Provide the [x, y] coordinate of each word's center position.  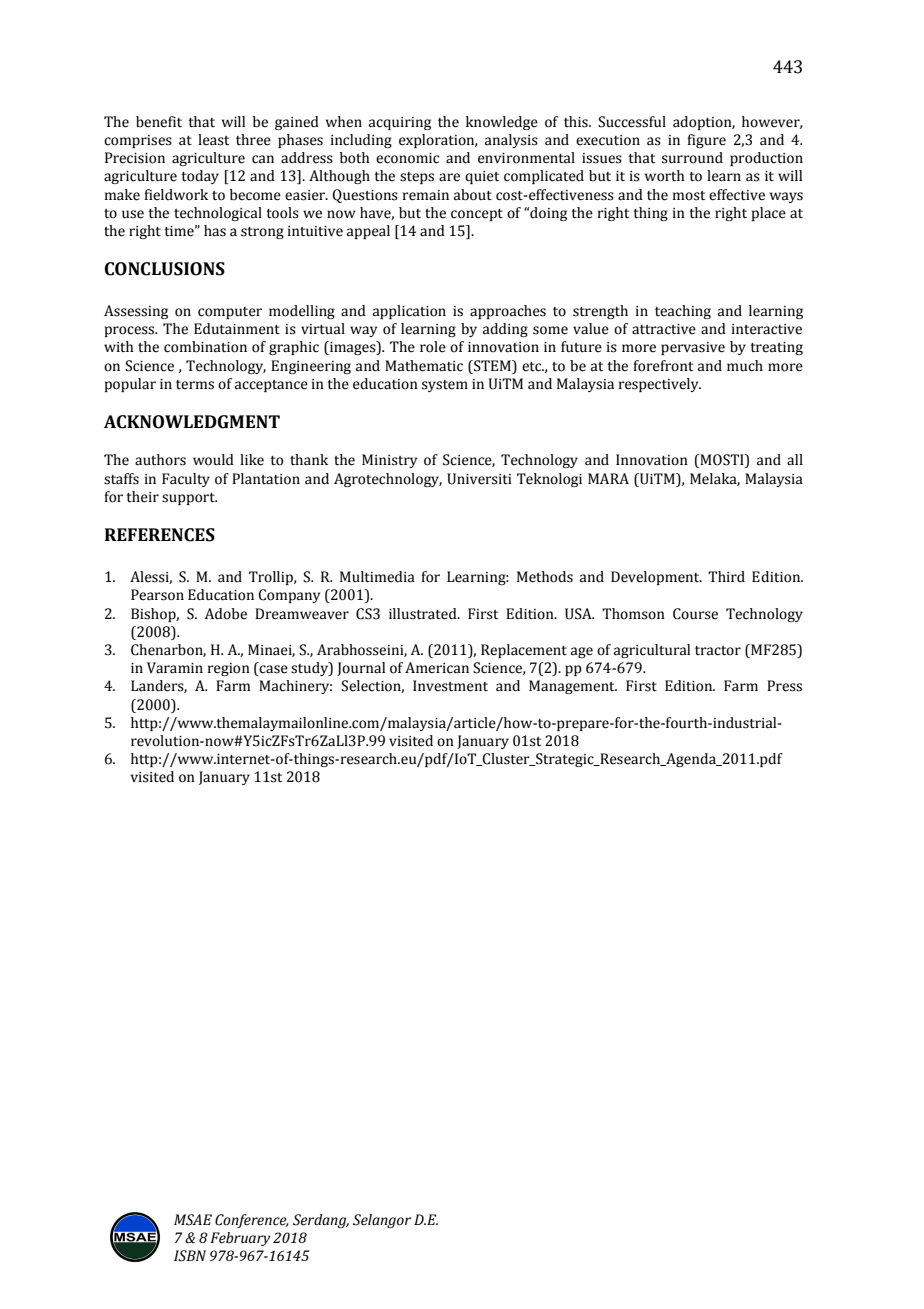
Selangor [382, 1221]
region [229, 669]
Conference [252, 1221]
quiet [482, 177]
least [213, 140]
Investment [450, 686]
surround [692, 158]
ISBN [190, 1256]
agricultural [652, 651]
